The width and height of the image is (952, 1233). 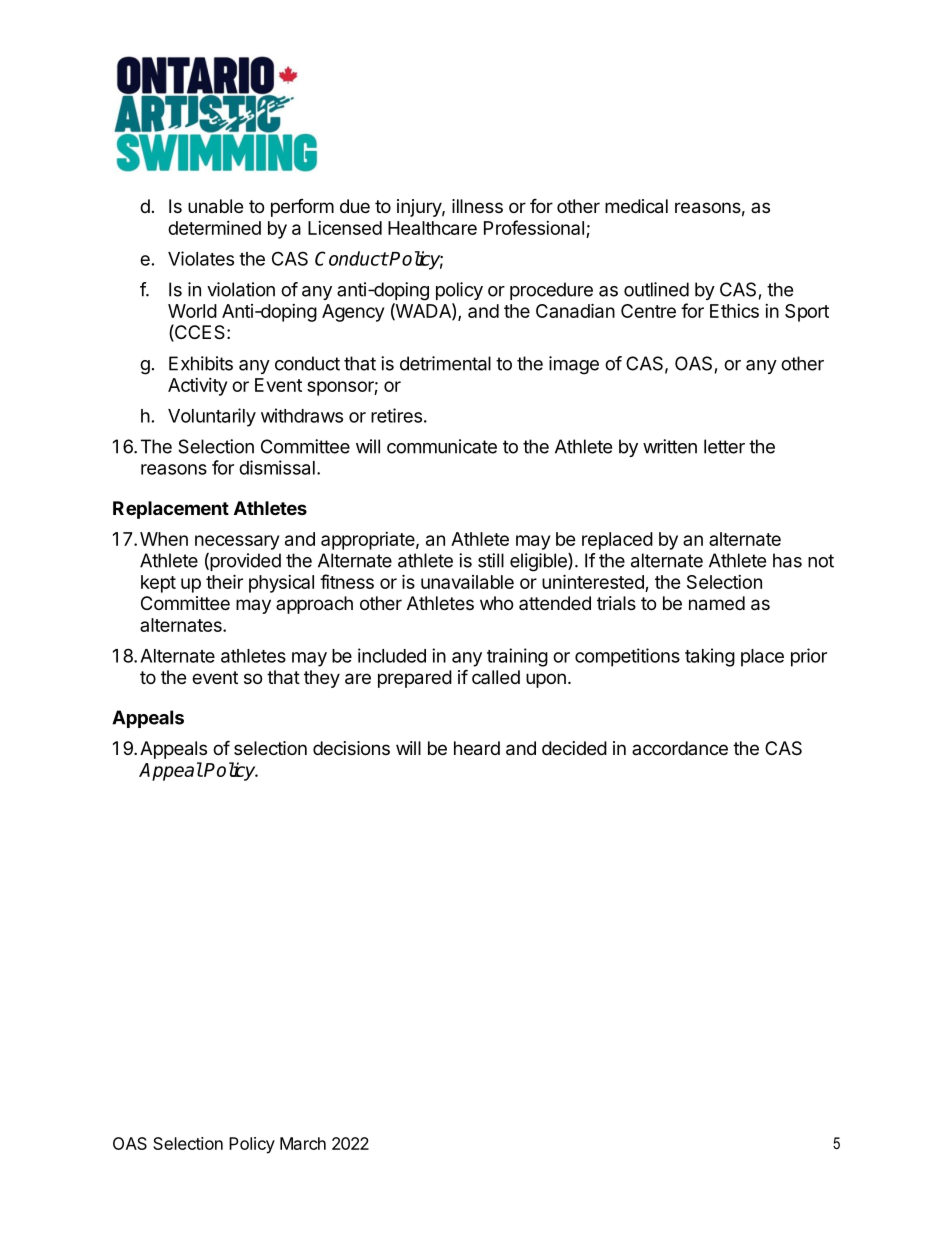 What do you see at coordinates (787, 560) in the image?
I see `has` at bounding box center [787, 560].
